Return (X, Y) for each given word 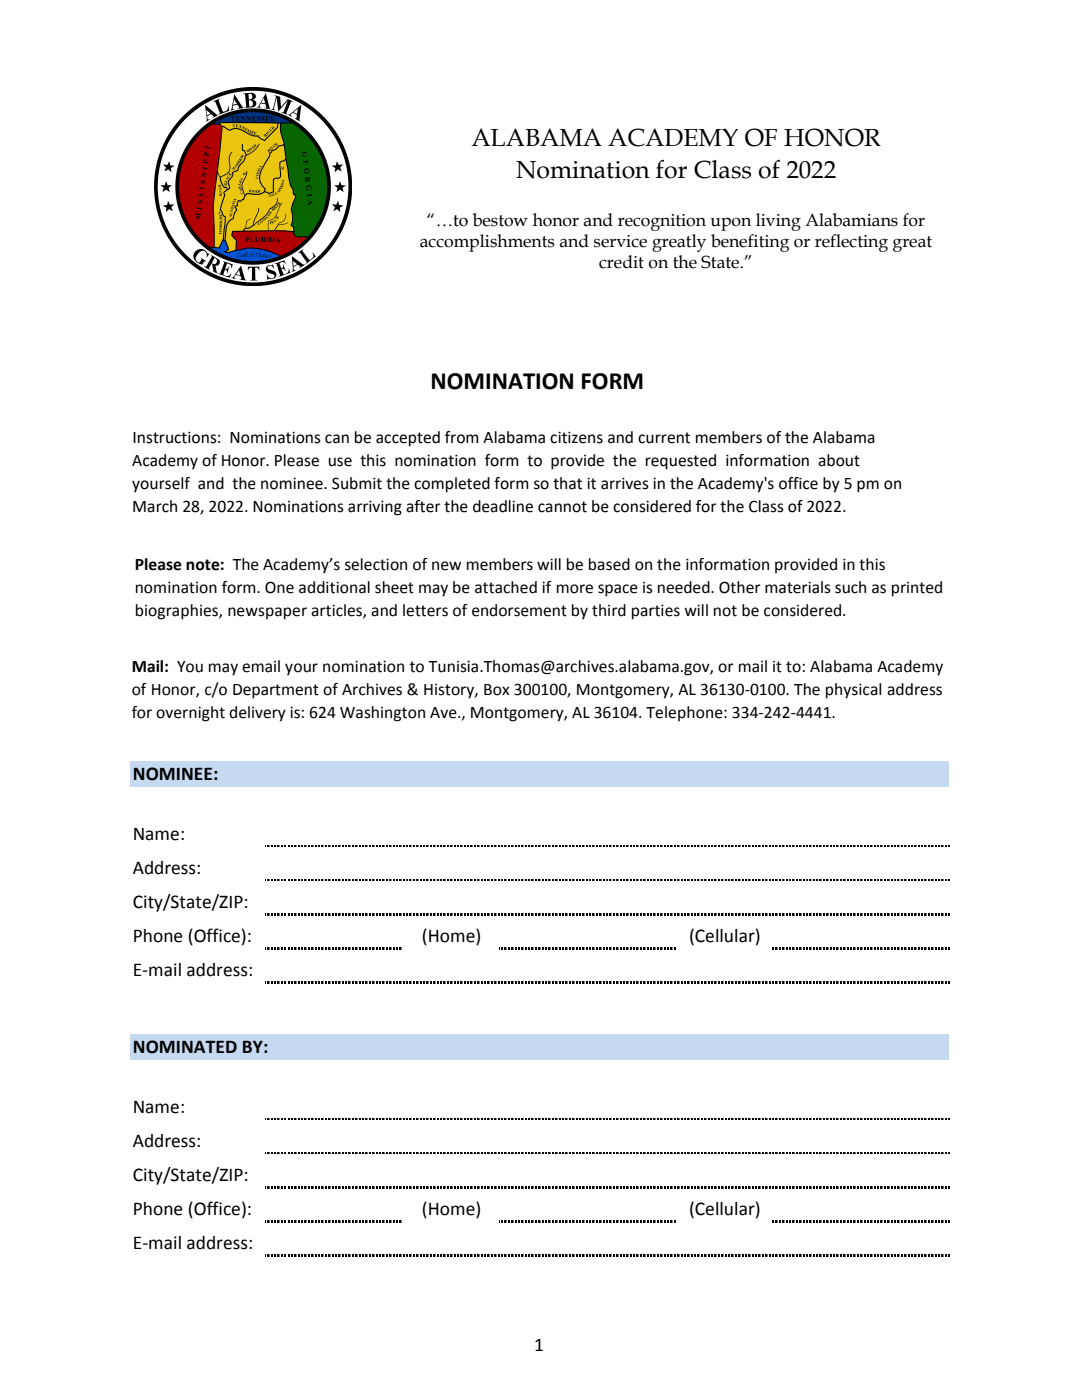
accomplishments (487, 243)
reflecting (851, 243)
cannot (562, 507)
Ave (444, 713)
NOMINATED (185, 1047)
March (155, 506)
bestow (500, 220)
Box (496, 690)
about (839, 460)
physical (853, 691)
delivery (257, 714)
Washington (382, 714)
